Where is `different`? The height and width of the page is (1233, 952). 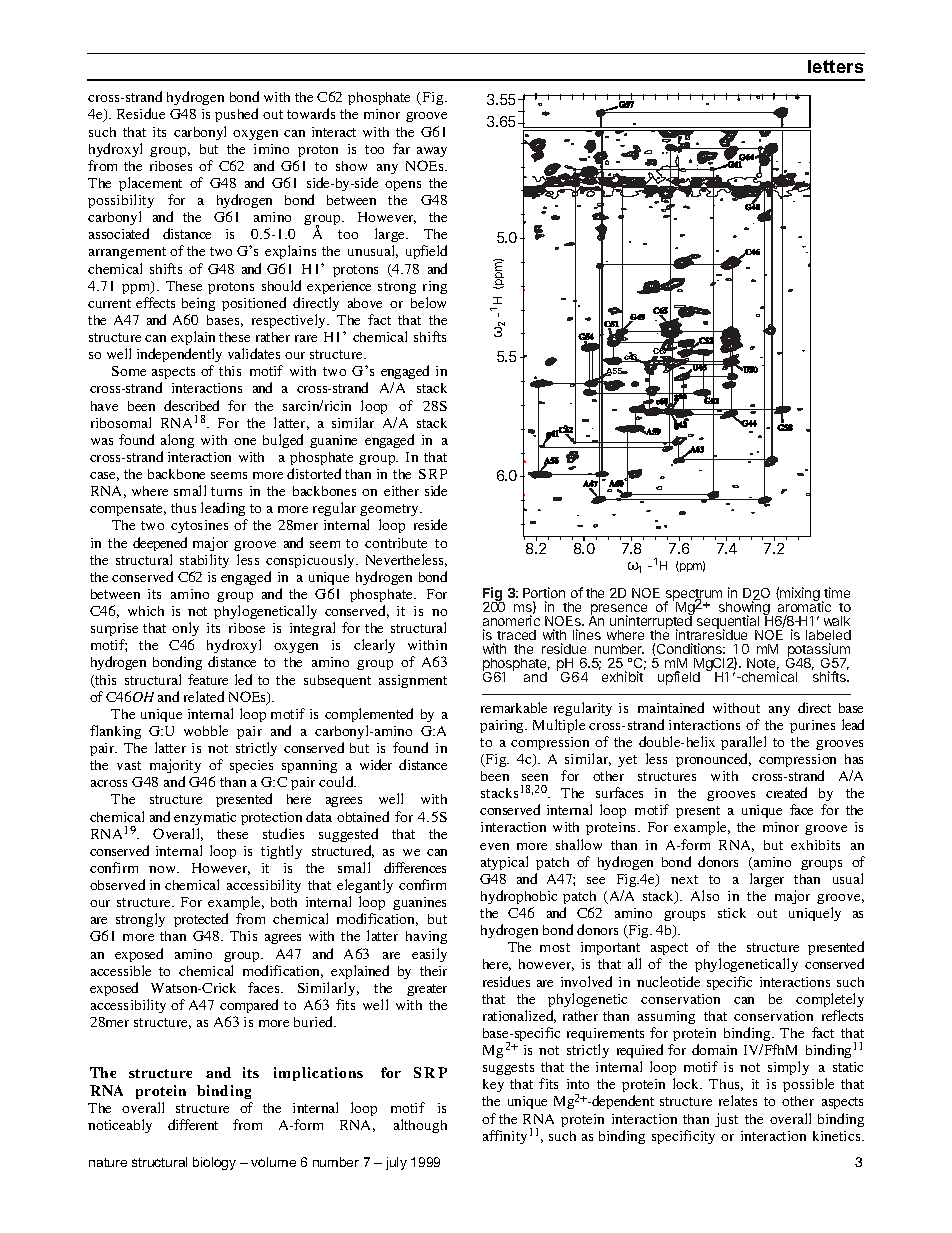
different is located at coordinates (193, 1124).
